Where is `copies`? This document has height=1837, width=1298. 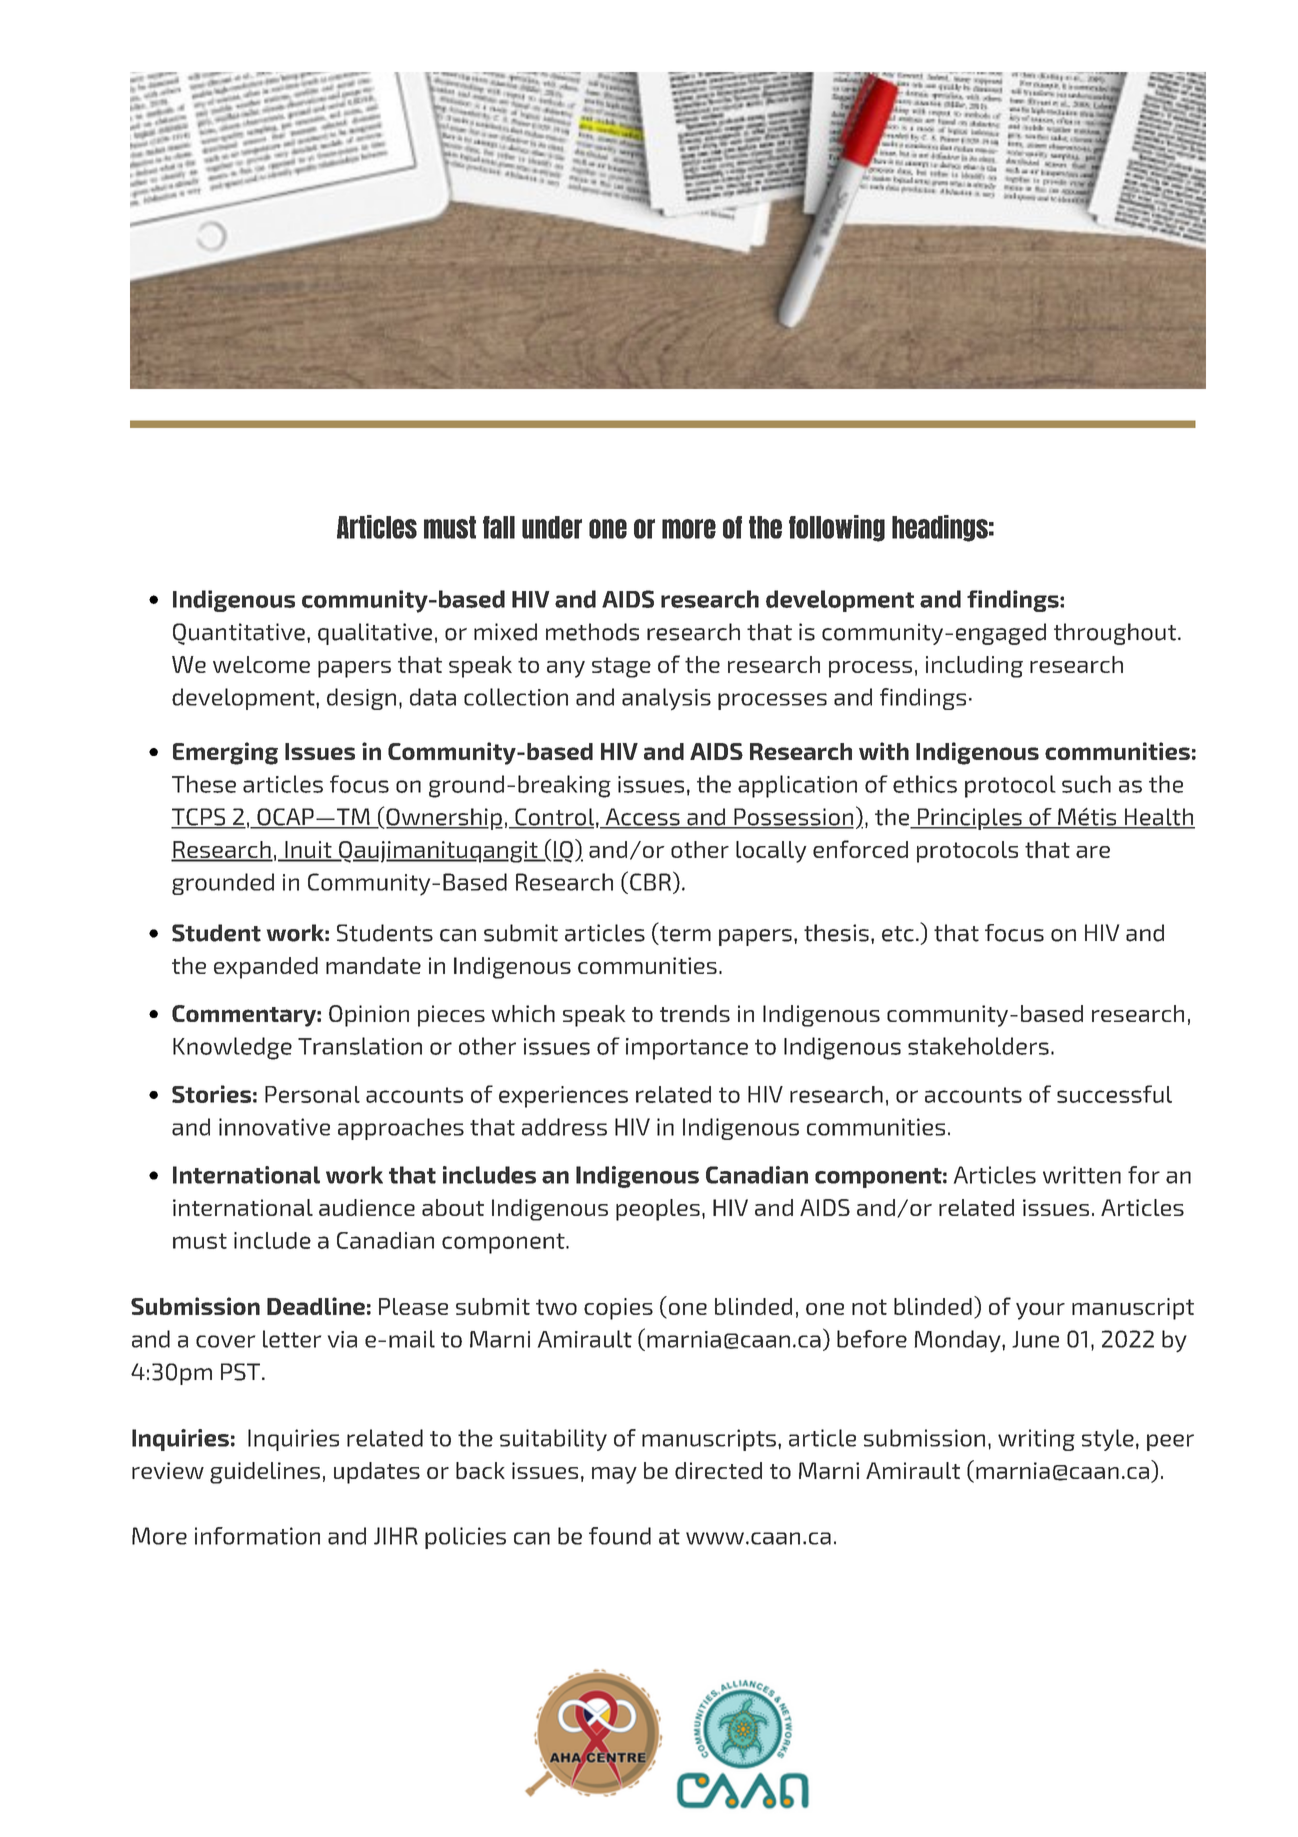 copies is located at coordinates (618, 1309).
